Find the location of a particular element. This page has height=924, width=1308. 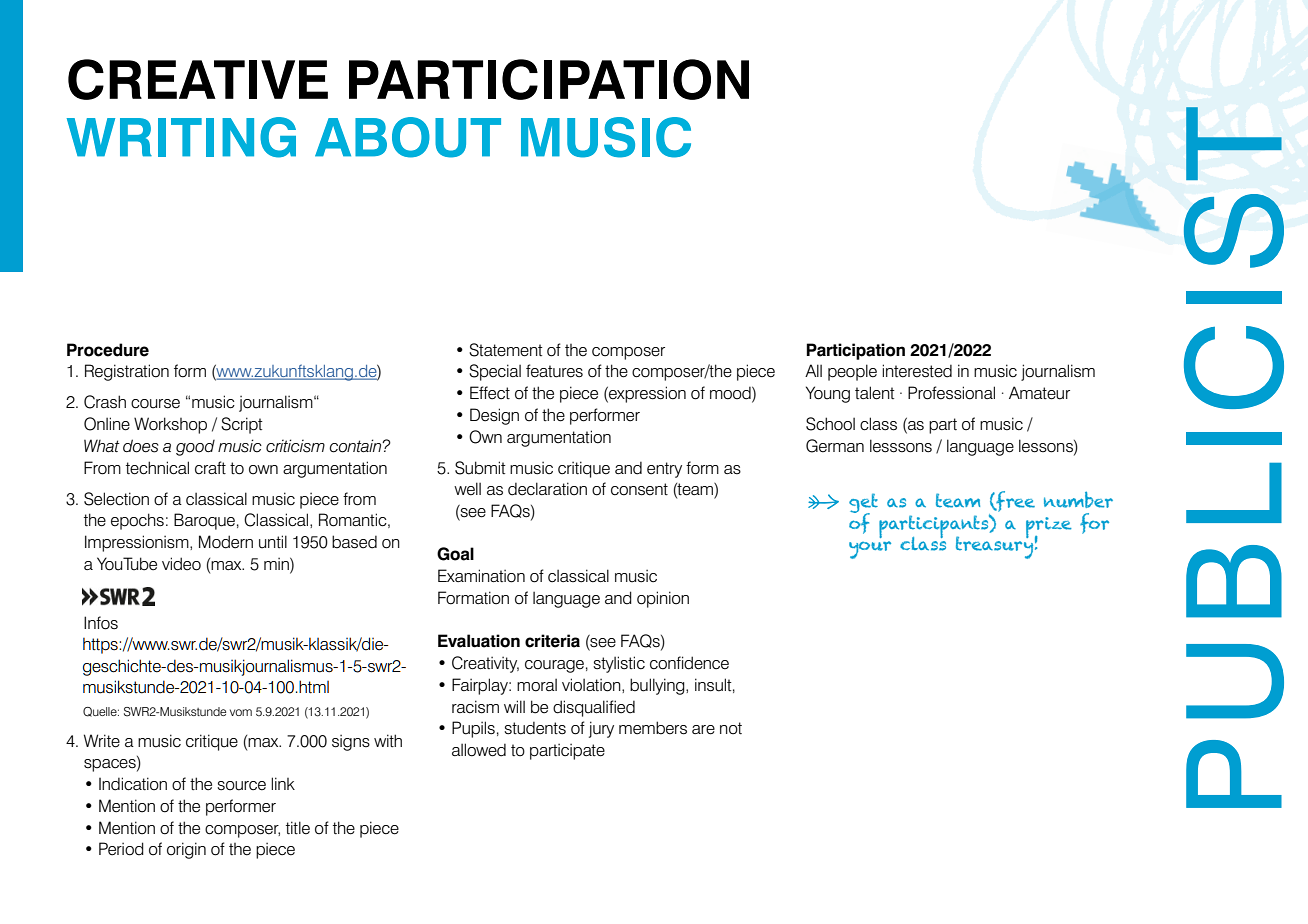

features is located at coordinates (554, 371).
